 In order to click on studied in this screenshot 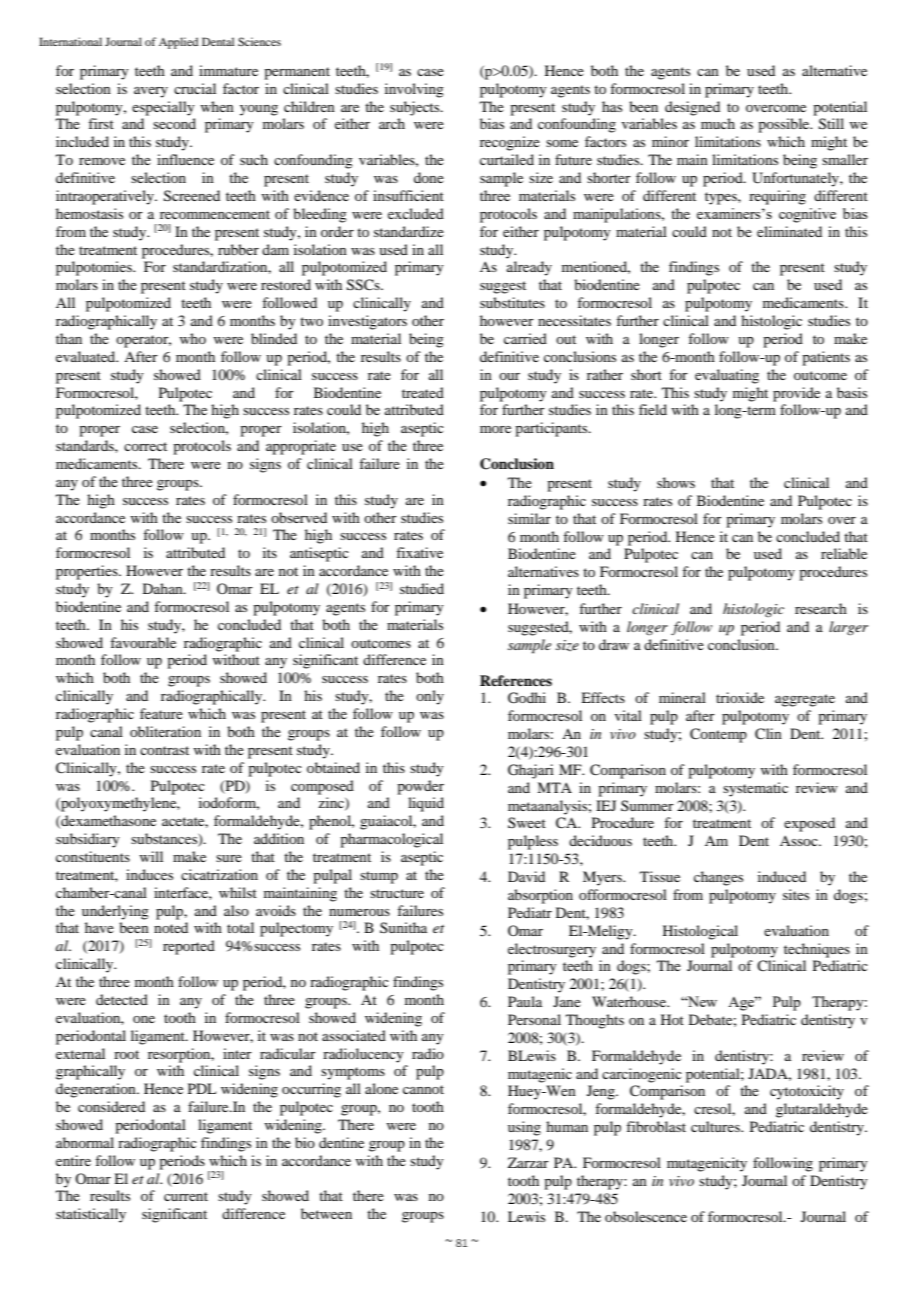, I will do `click(422, 588)`.
